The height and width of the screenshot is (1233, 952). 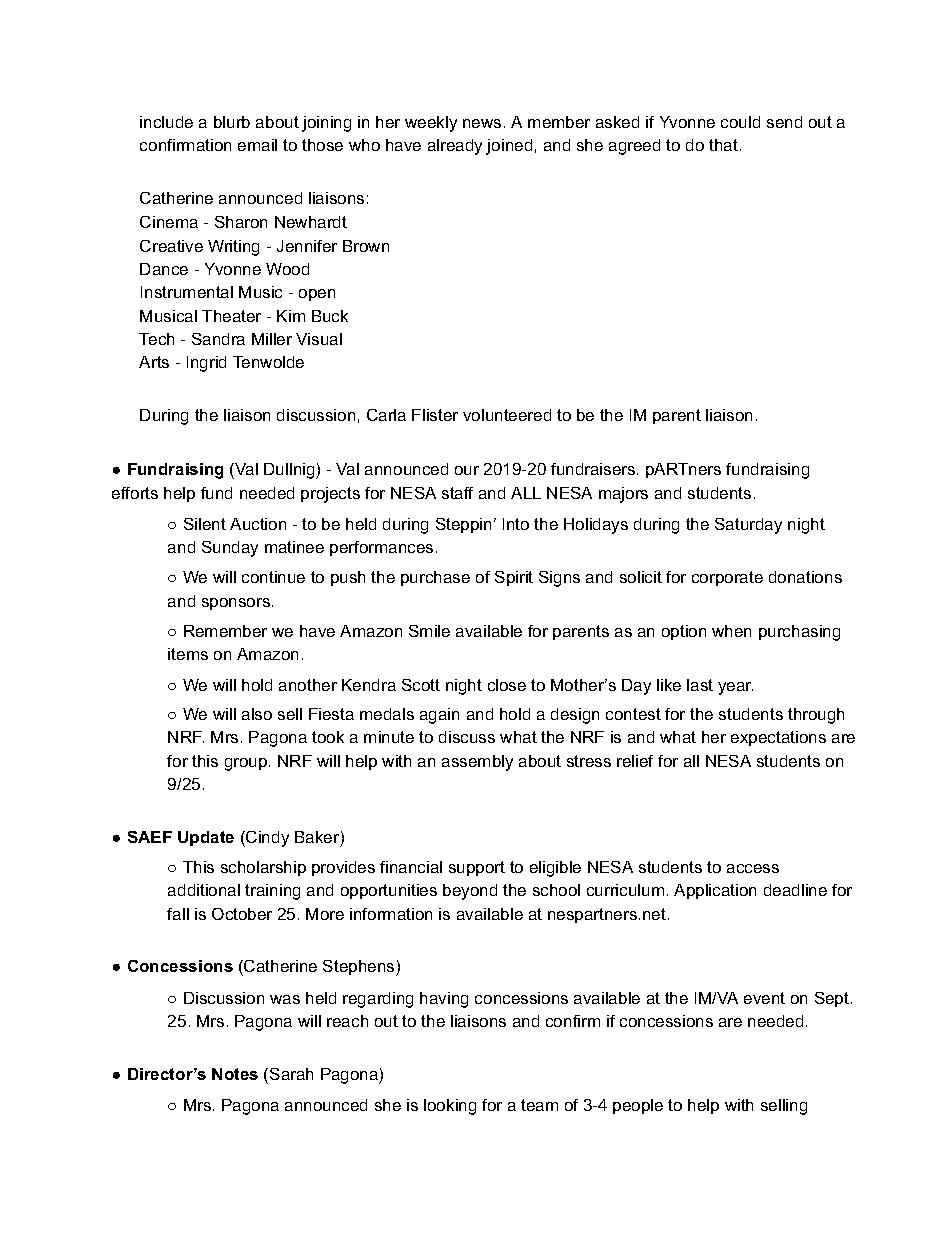 I want to click on email, so click(x=257, y=145).
